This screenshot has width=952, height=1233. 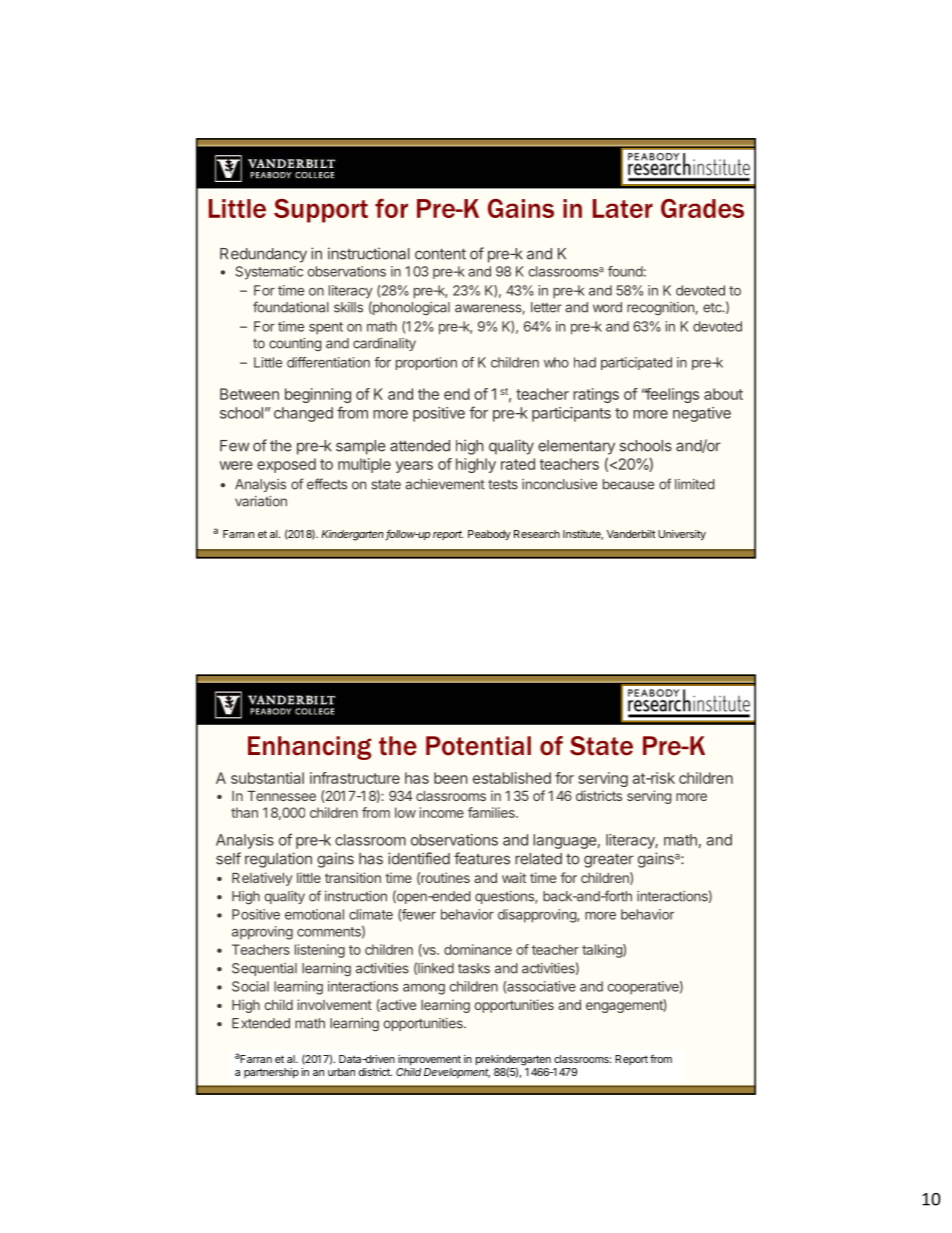 I want to click on content, so click(x=440, y=254).
